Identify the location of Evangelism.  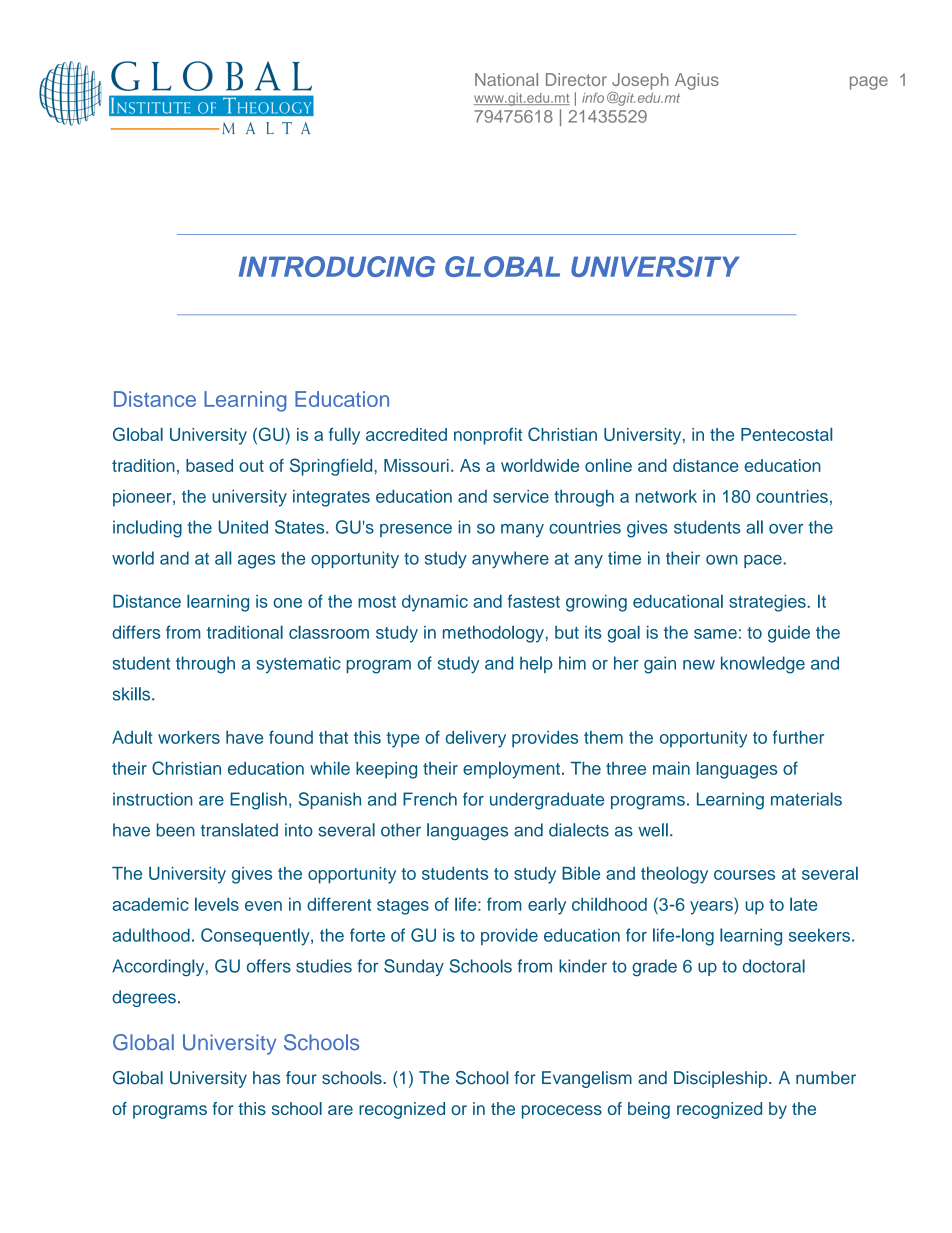
(587, 1079).
